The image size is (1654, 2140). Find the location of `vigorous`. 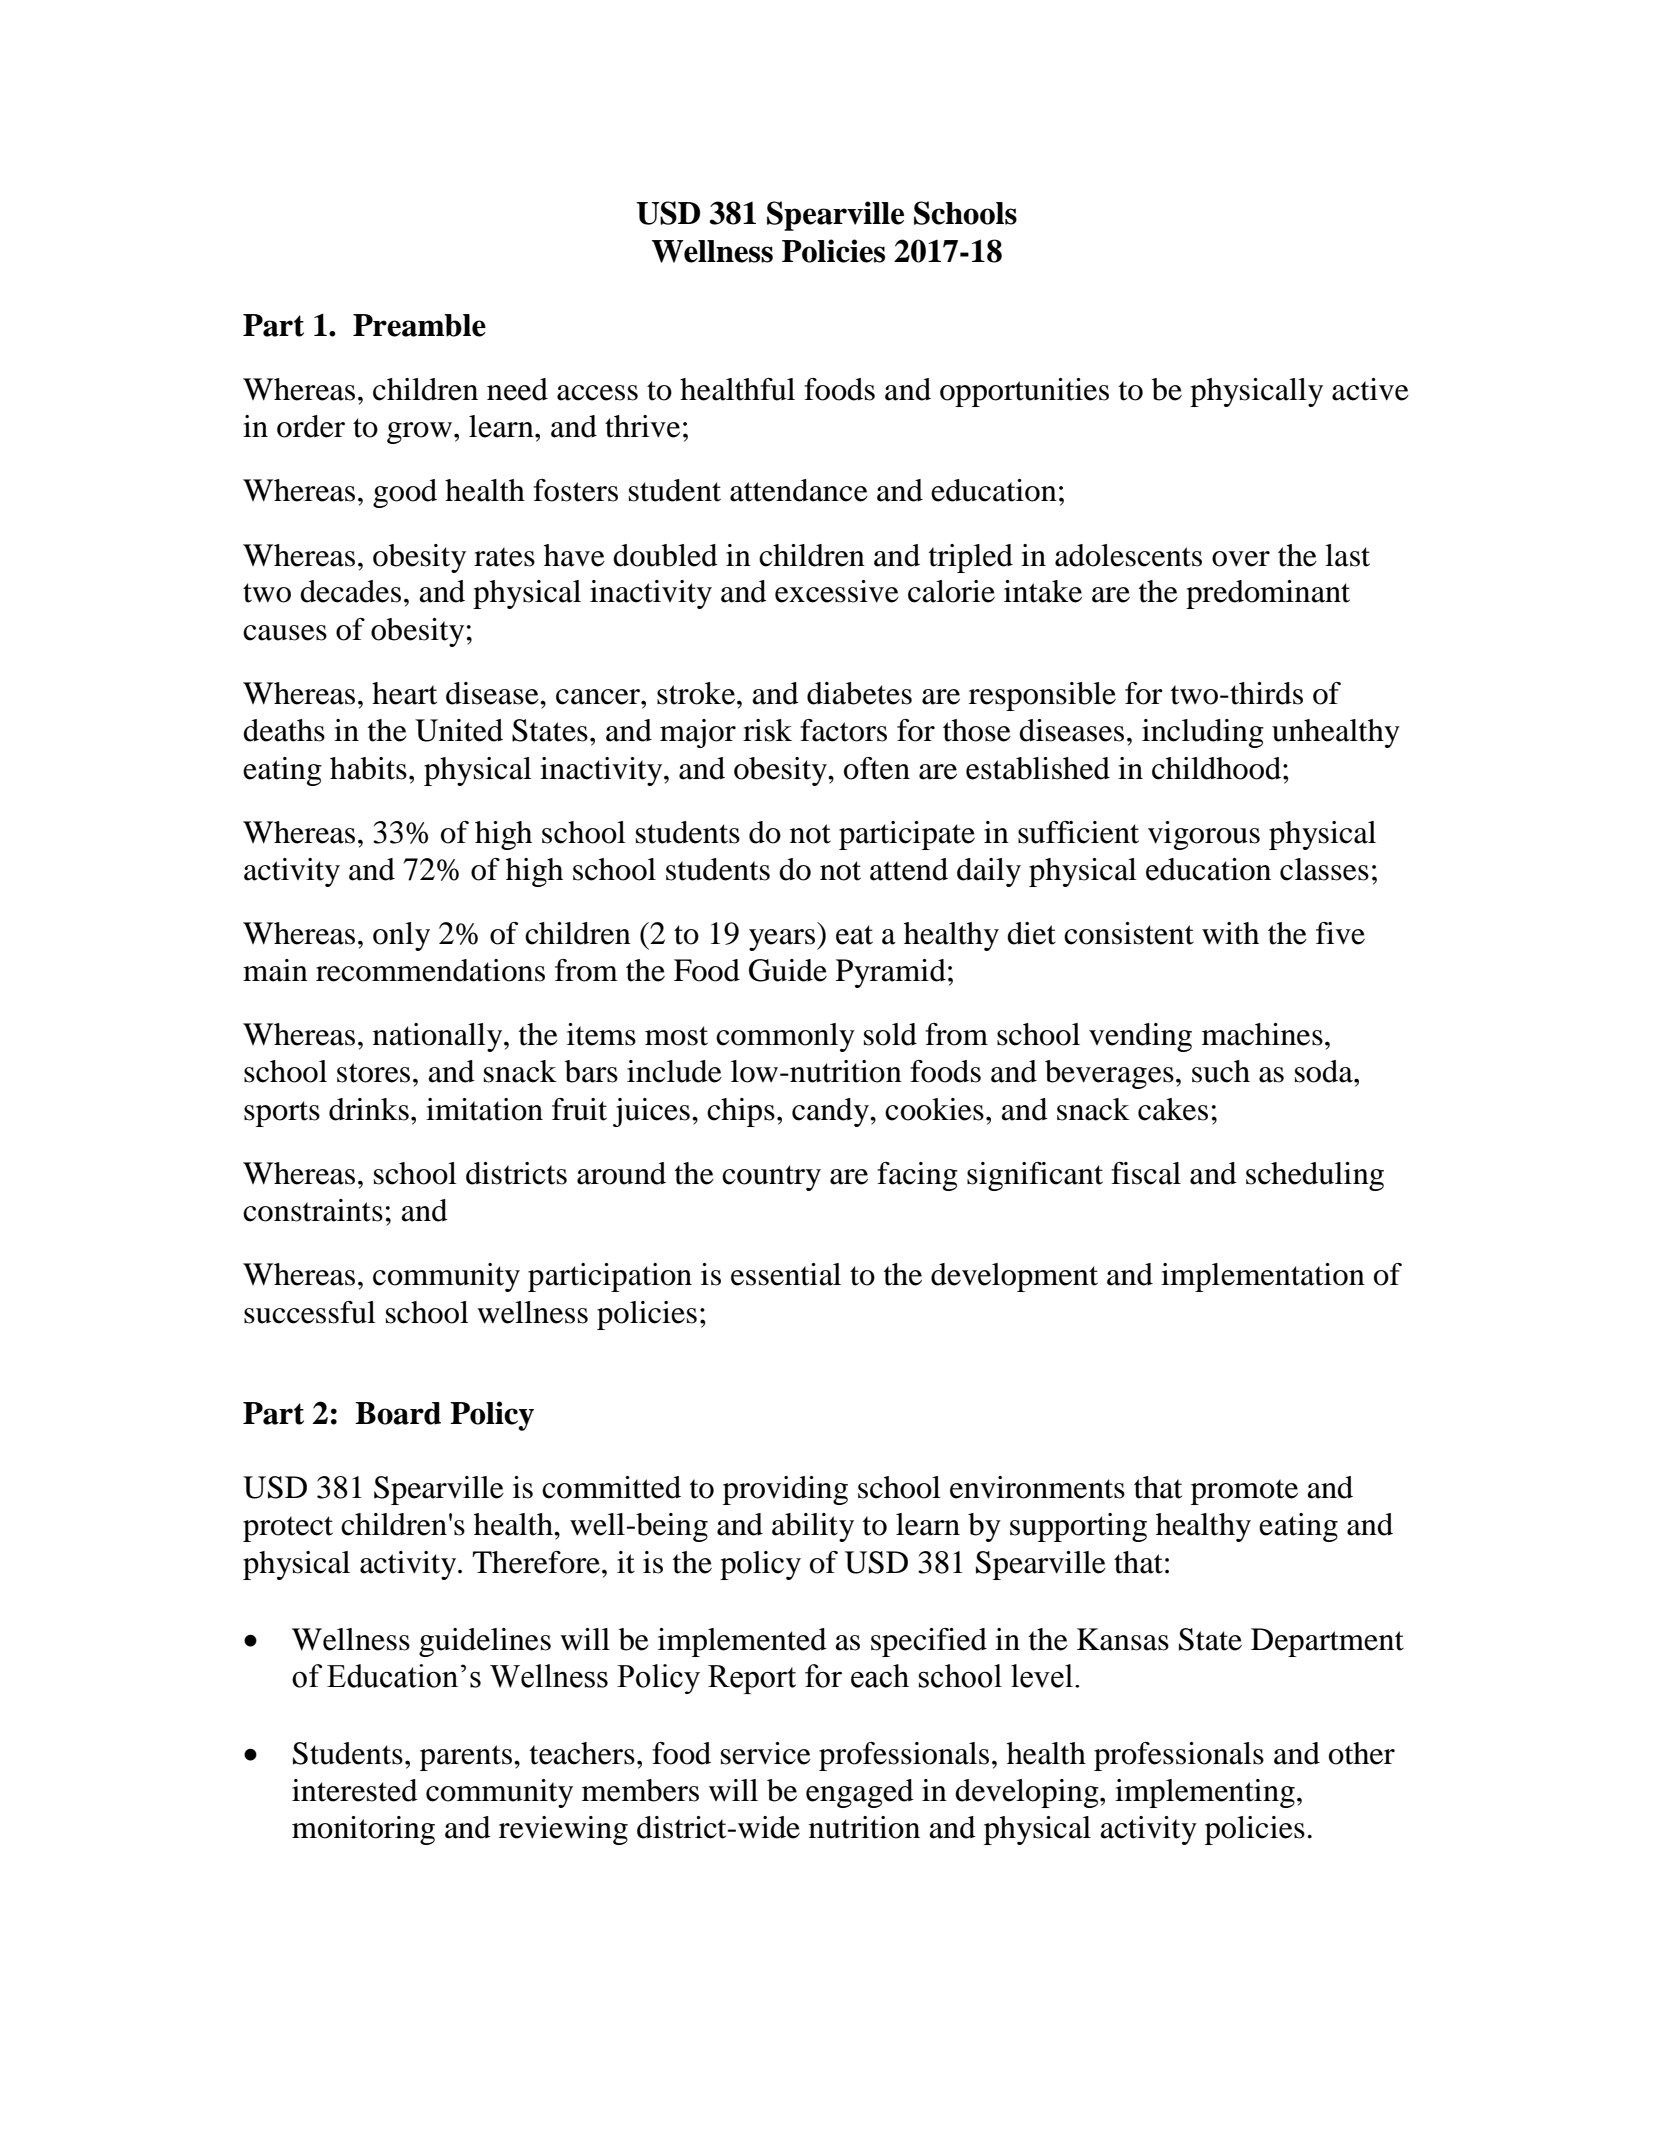

vigorous is located at coordinates (1204, 835).
